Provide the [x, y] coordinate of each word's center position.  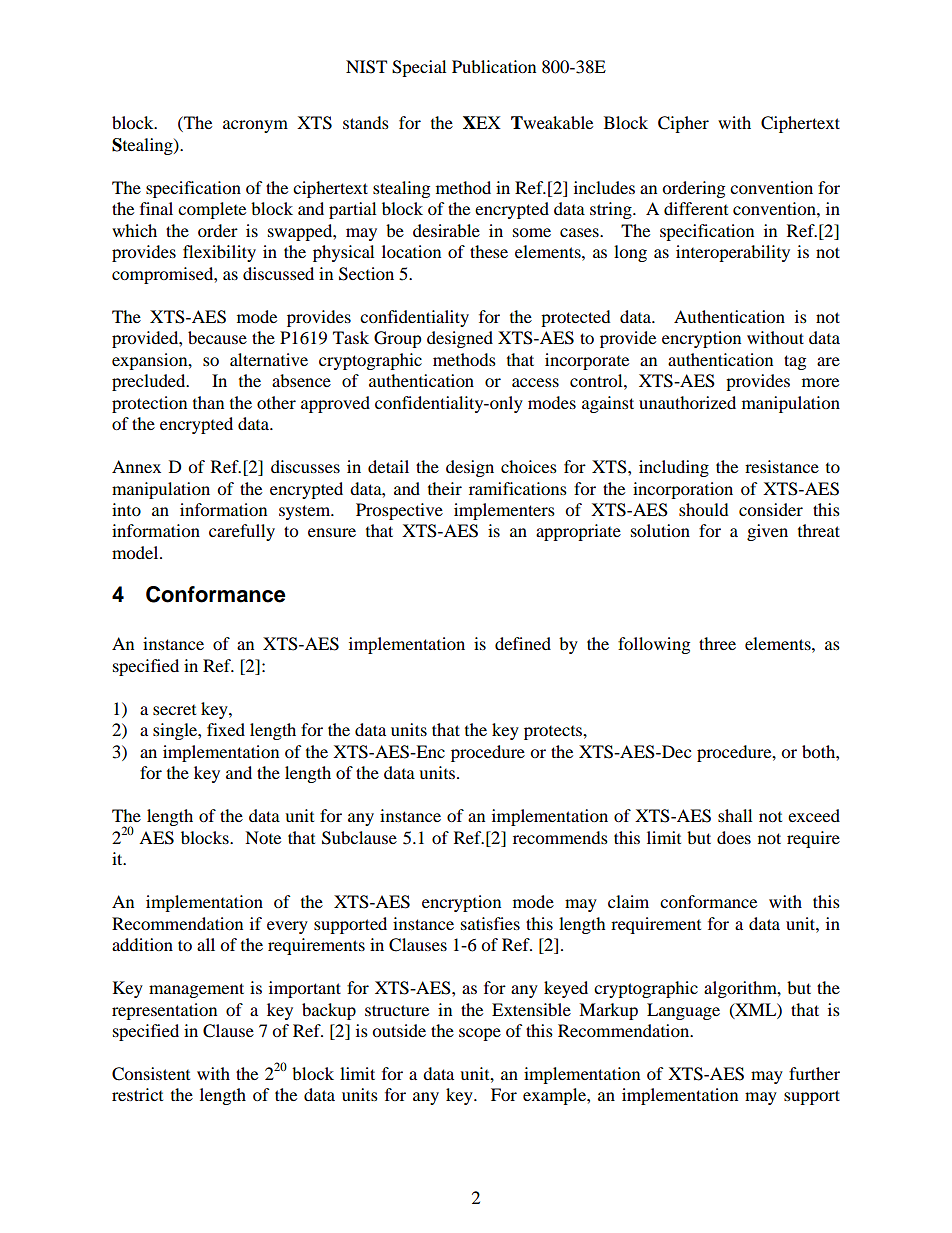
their [445, 488]
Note [263, 837]
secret [174, 710]
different [696, 208]
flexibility [219, 253]
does [734, 837]
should [704, 509]
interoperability [733, 253]
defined [523, 643]
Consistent [151, 1074]
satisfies [490, 923]
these [489, 251]
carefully [242, 532]
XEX [482, 122]
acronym [255, 126]
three [717, 643]
